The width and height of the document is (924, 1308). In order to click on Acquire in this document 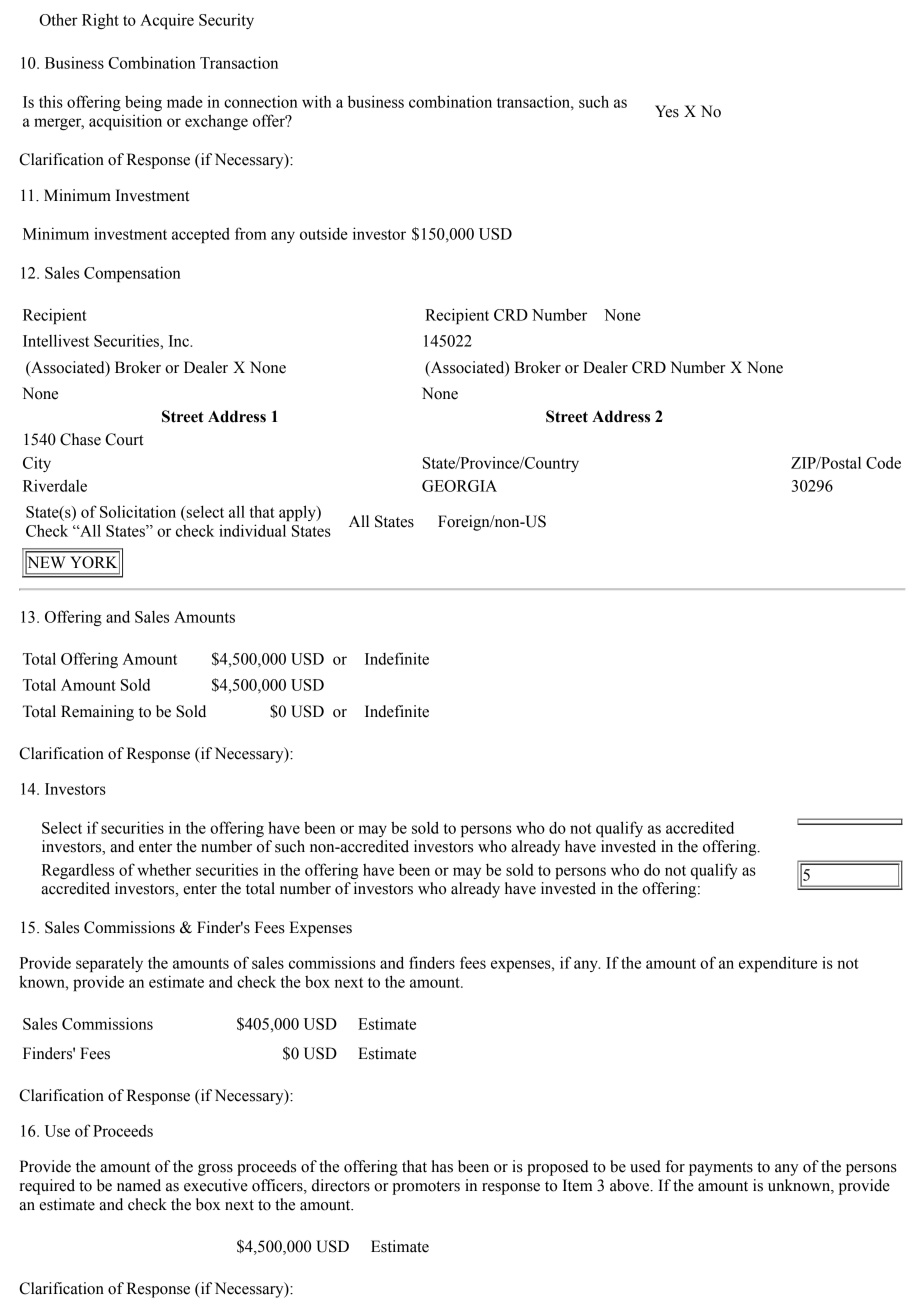, I will do `click(167, 21)`.
